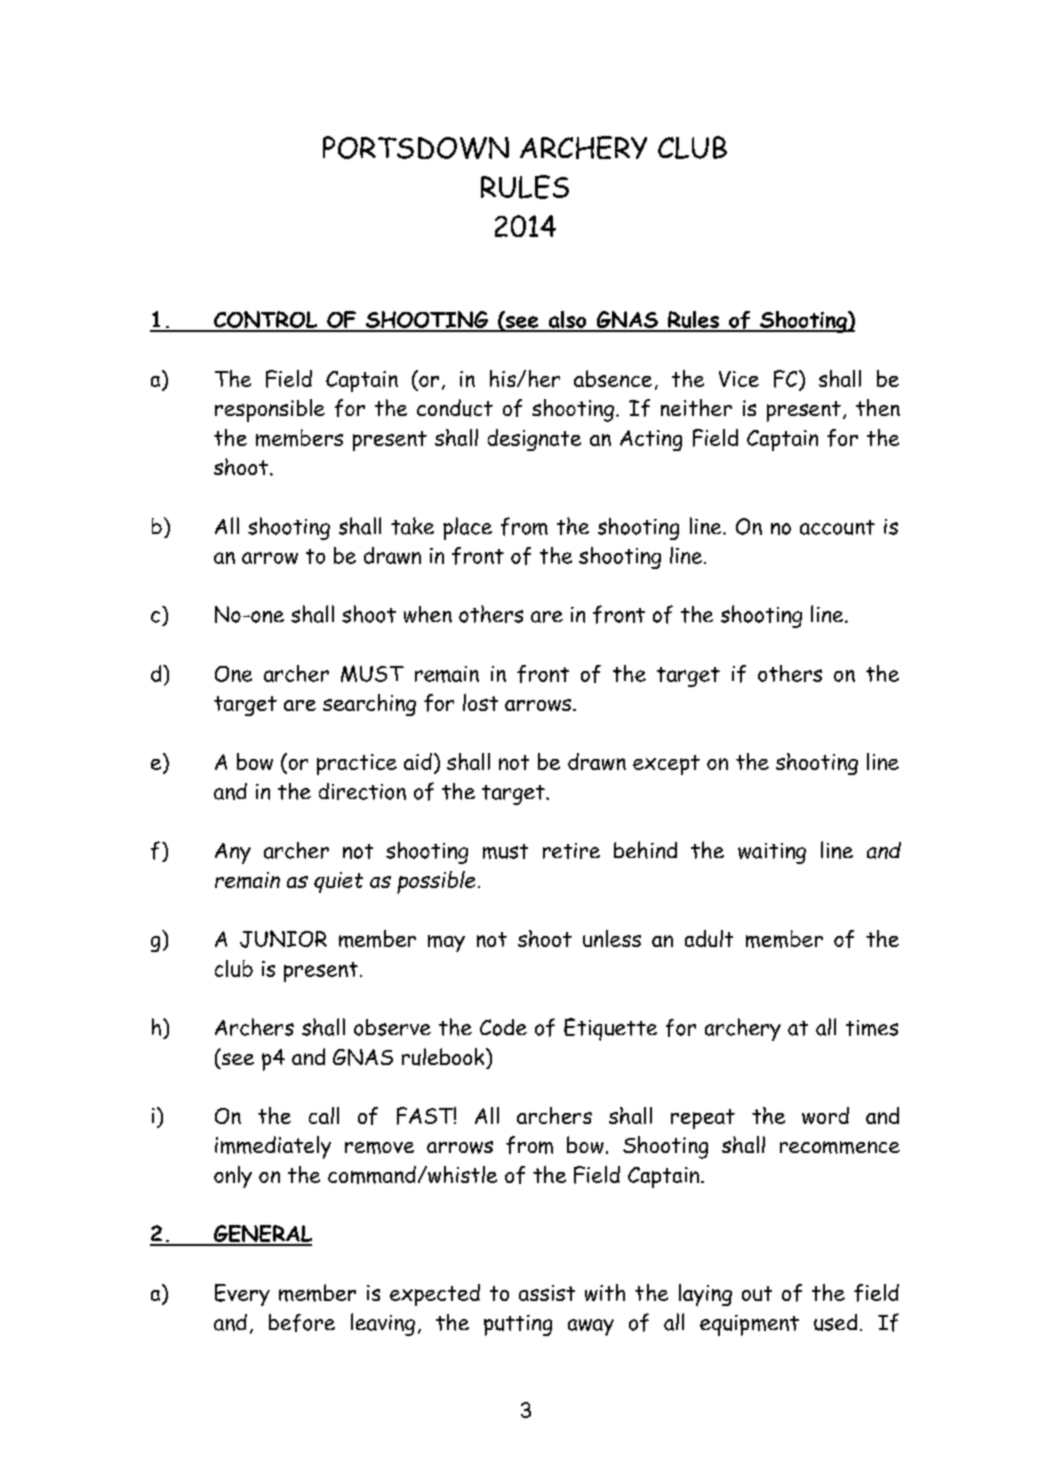 The image size is (1050, 1484). Describe the element at coordinates (547, 1293) in the document. I see `assist` at that location.
